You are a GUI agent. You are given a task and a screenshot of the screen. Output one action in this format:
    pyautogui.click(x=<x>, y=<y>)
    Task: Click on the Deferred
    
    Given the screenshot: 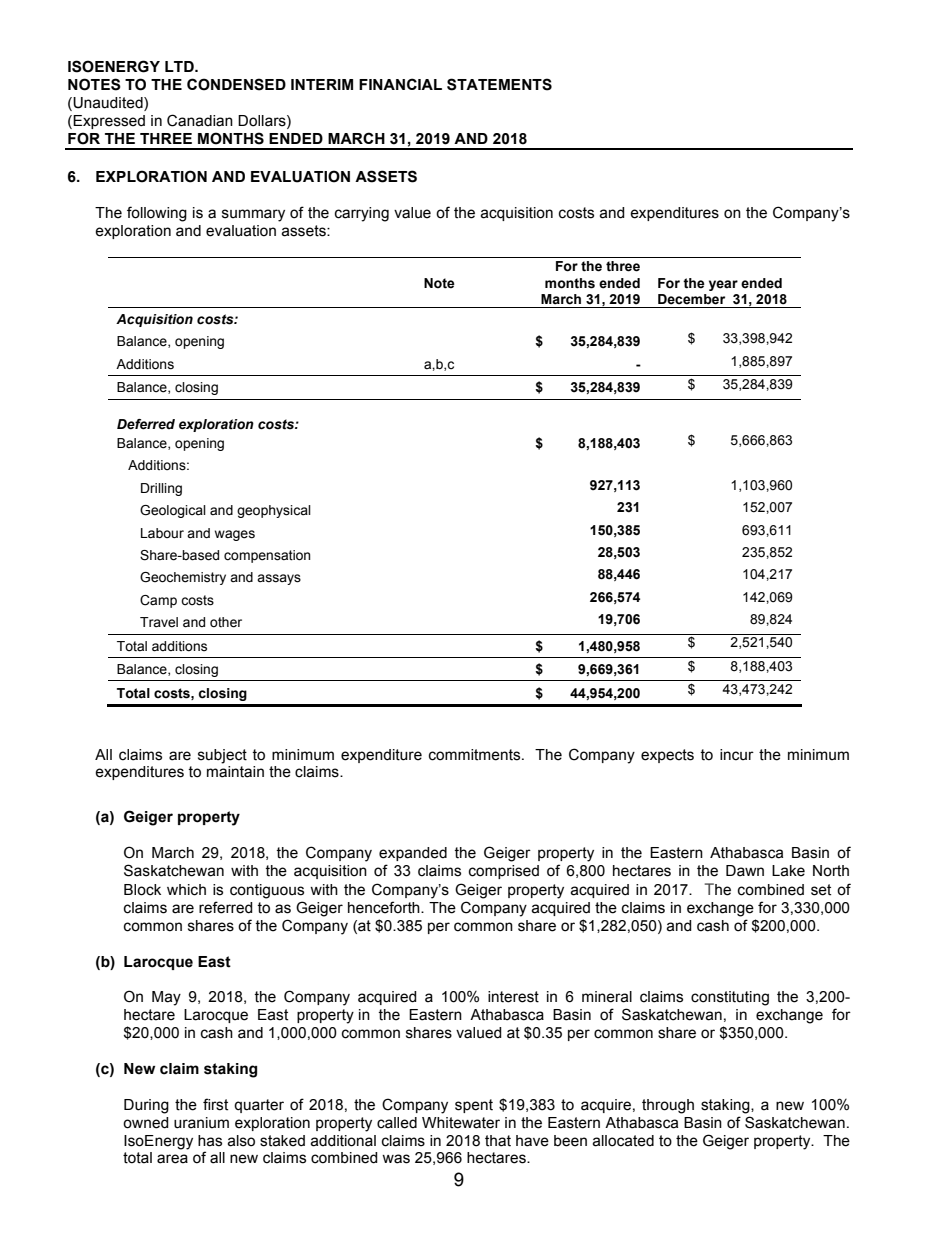 What is the action you would take?
    pyautogui.click(x=146, y=424)
